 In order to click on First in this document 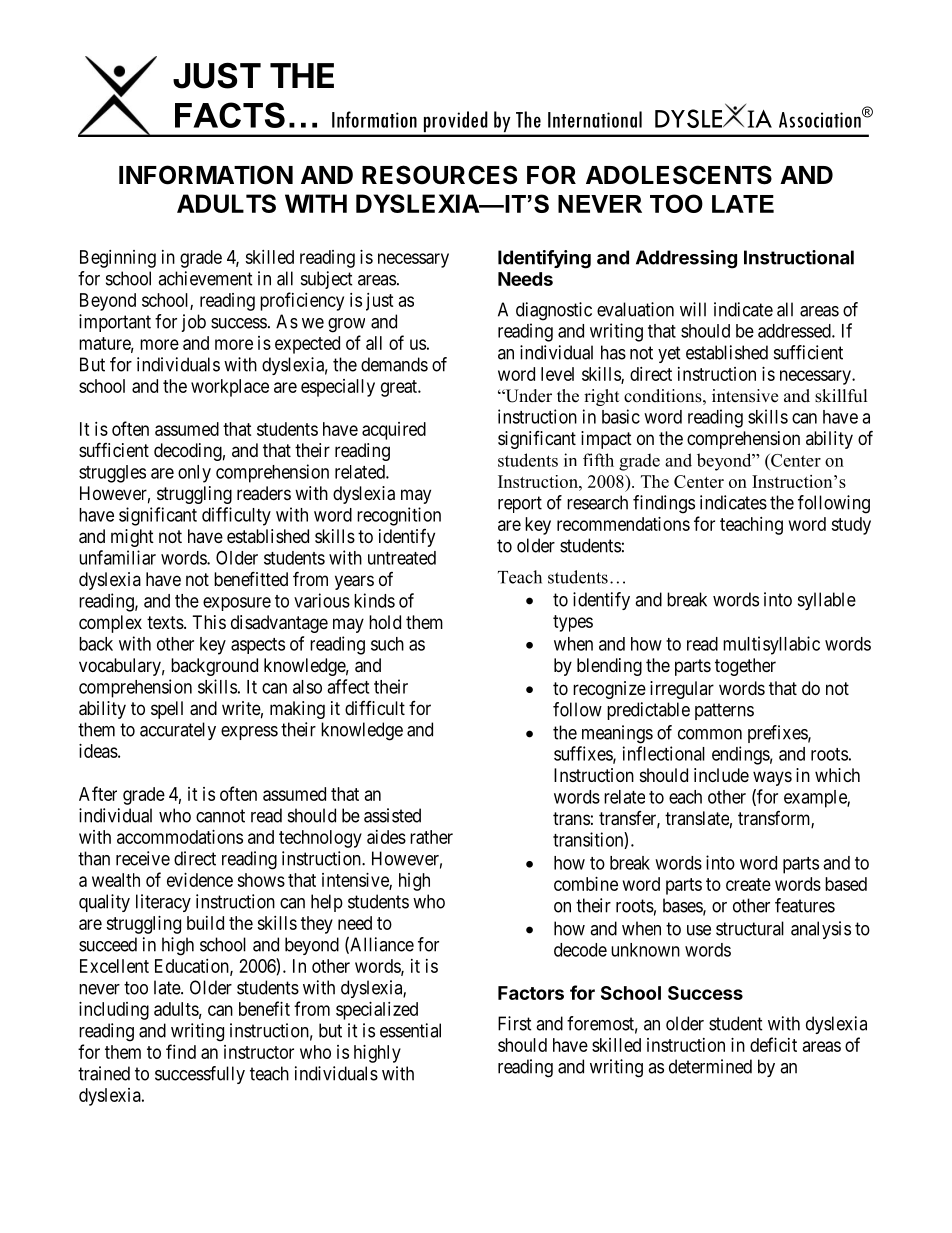, I will do `click(515, 1023)`.
